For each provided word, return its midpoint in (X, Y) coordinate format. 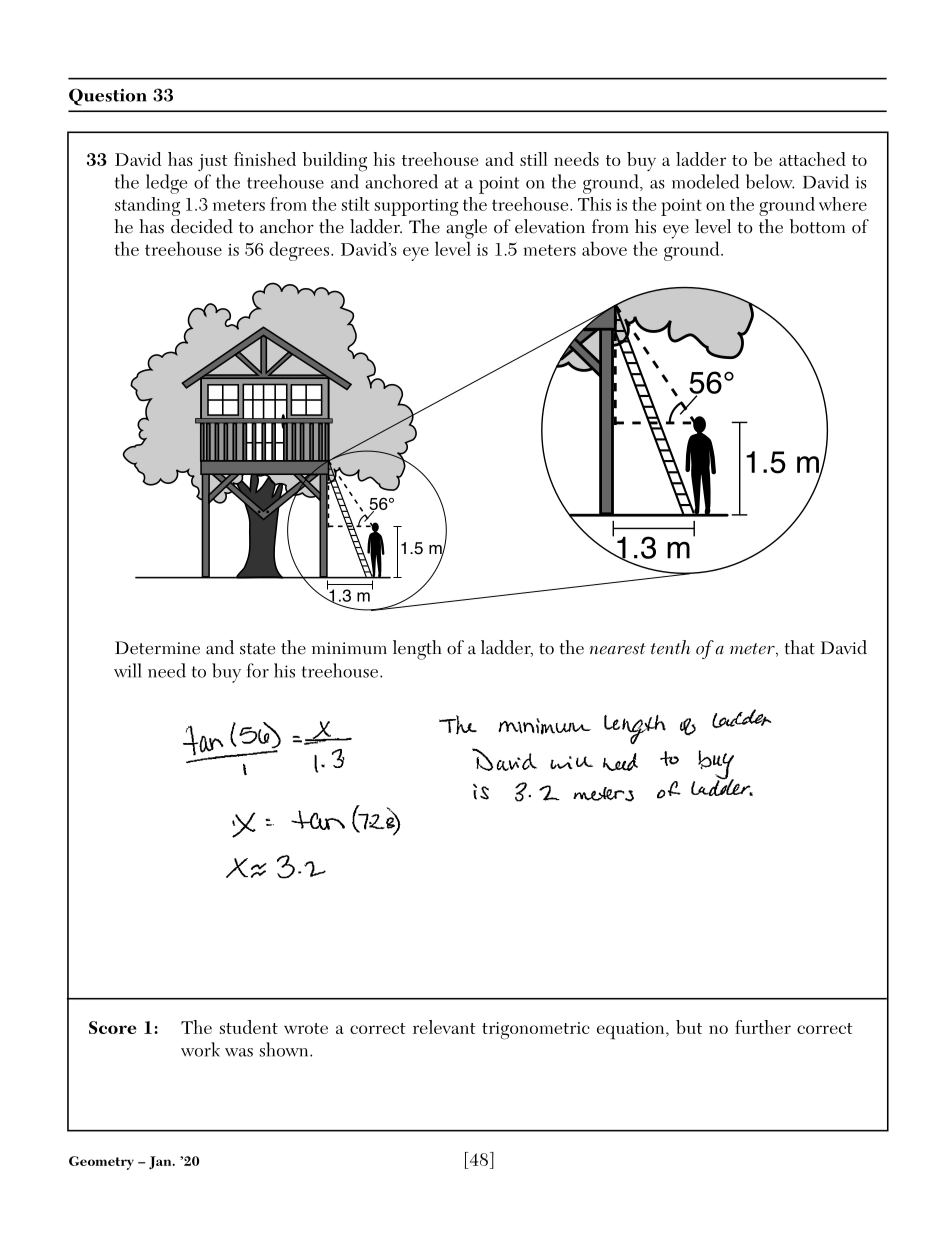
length (417, 650)
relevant (444, 1027)
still (534, 159)
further (763, 1027)
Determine (157, 648)
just (213, 163)
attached (812, 159)
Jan (161, 1163)
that (799, 647)
